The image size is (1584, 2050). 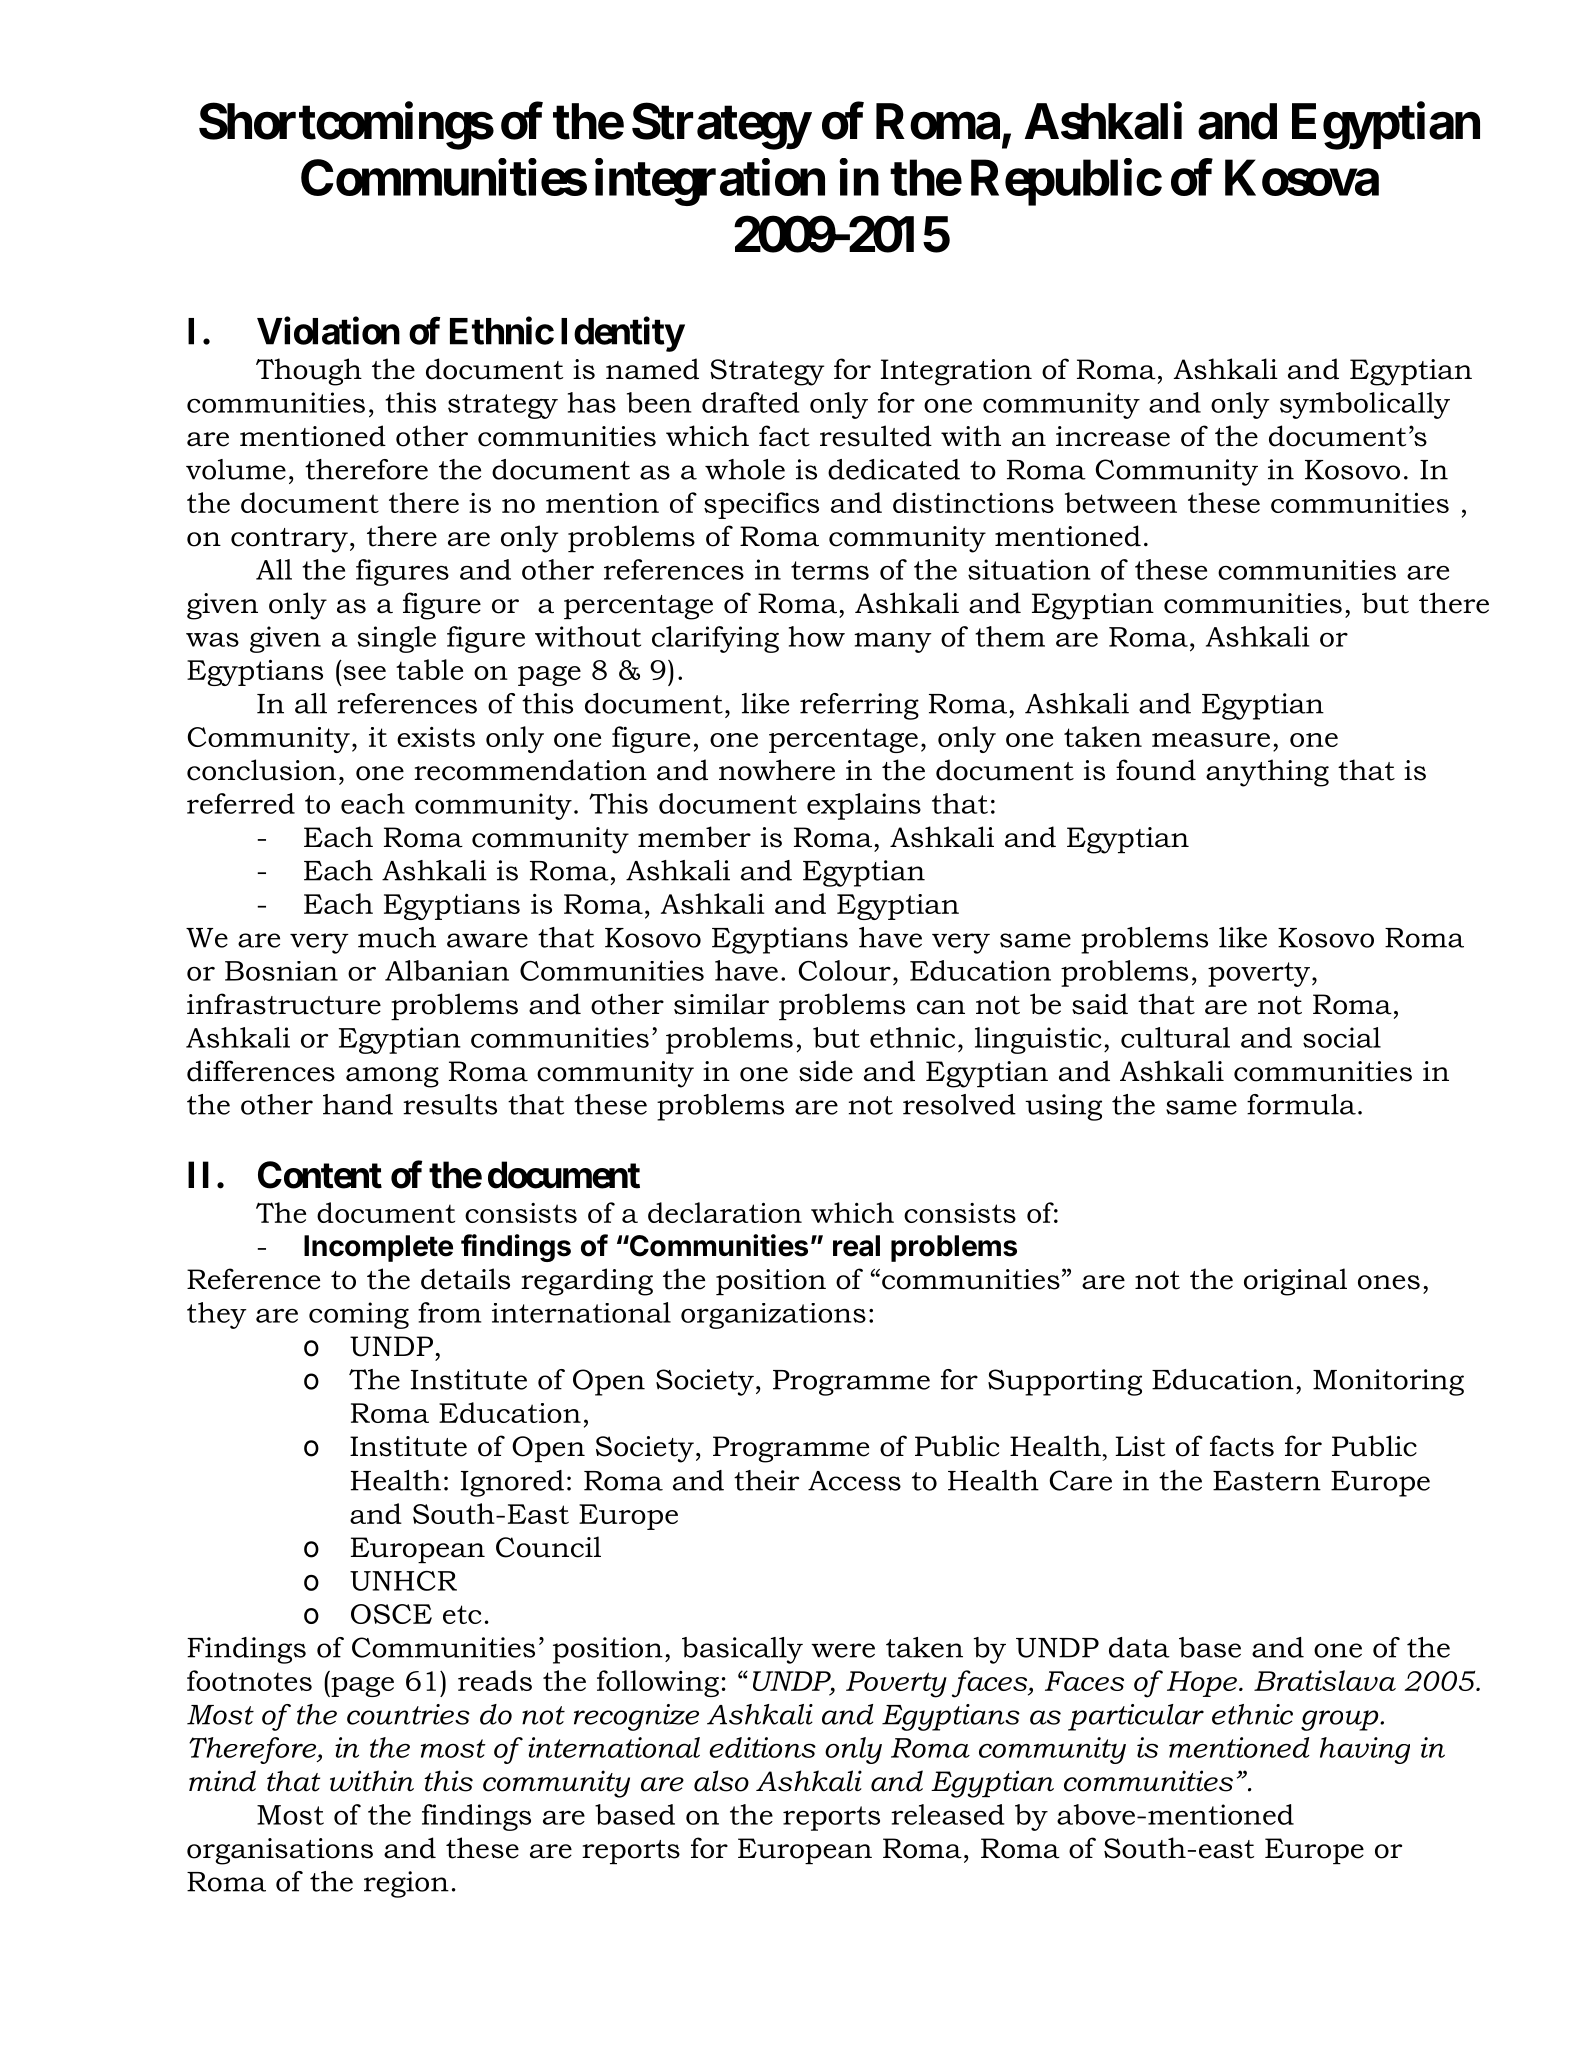 What do you see at coordinates (280, 1851) in the page?
I see `organisations` at bounding box center [280, 1851].
